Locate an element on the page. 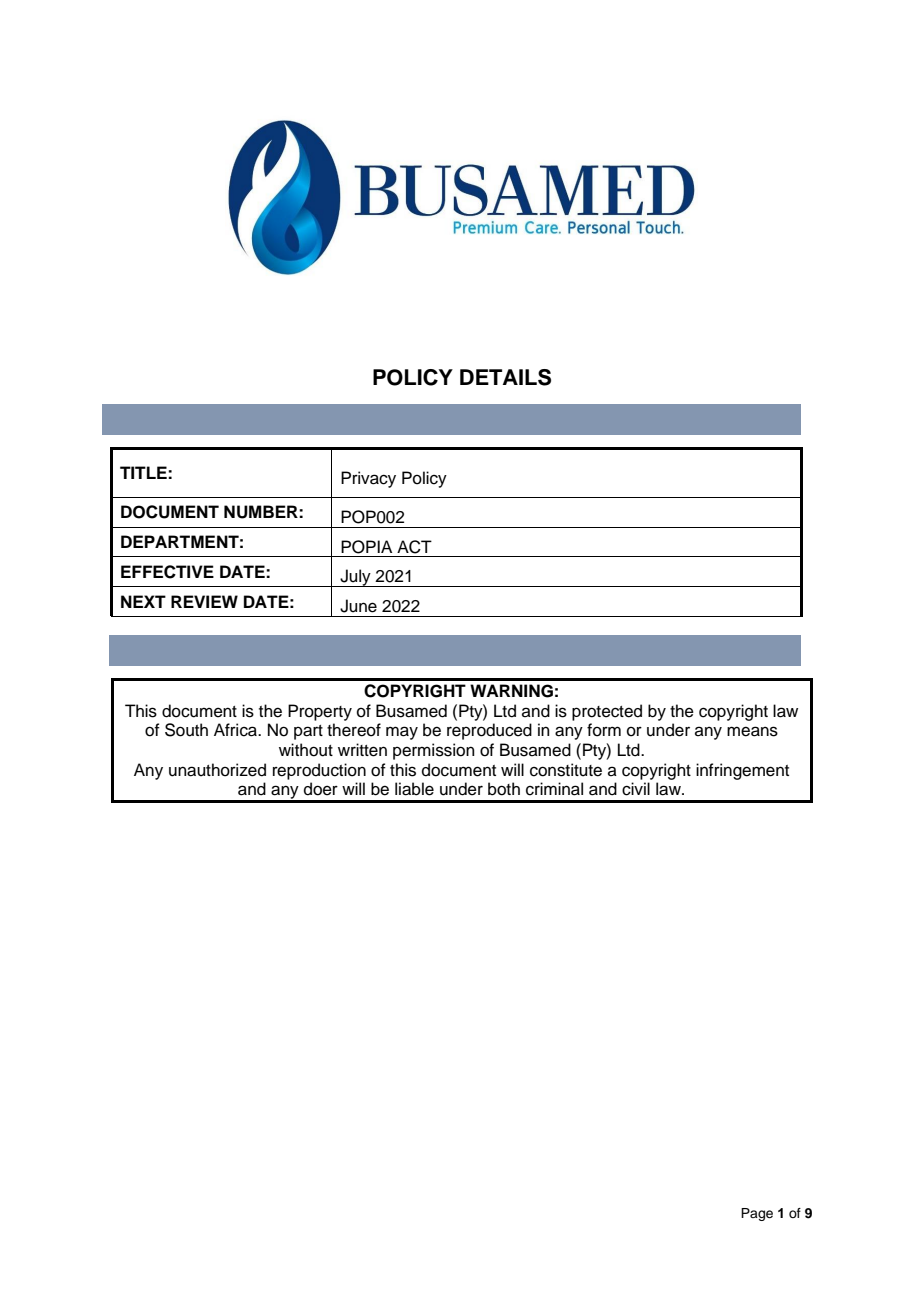  Privacy is located at coordinates (368, 479).
